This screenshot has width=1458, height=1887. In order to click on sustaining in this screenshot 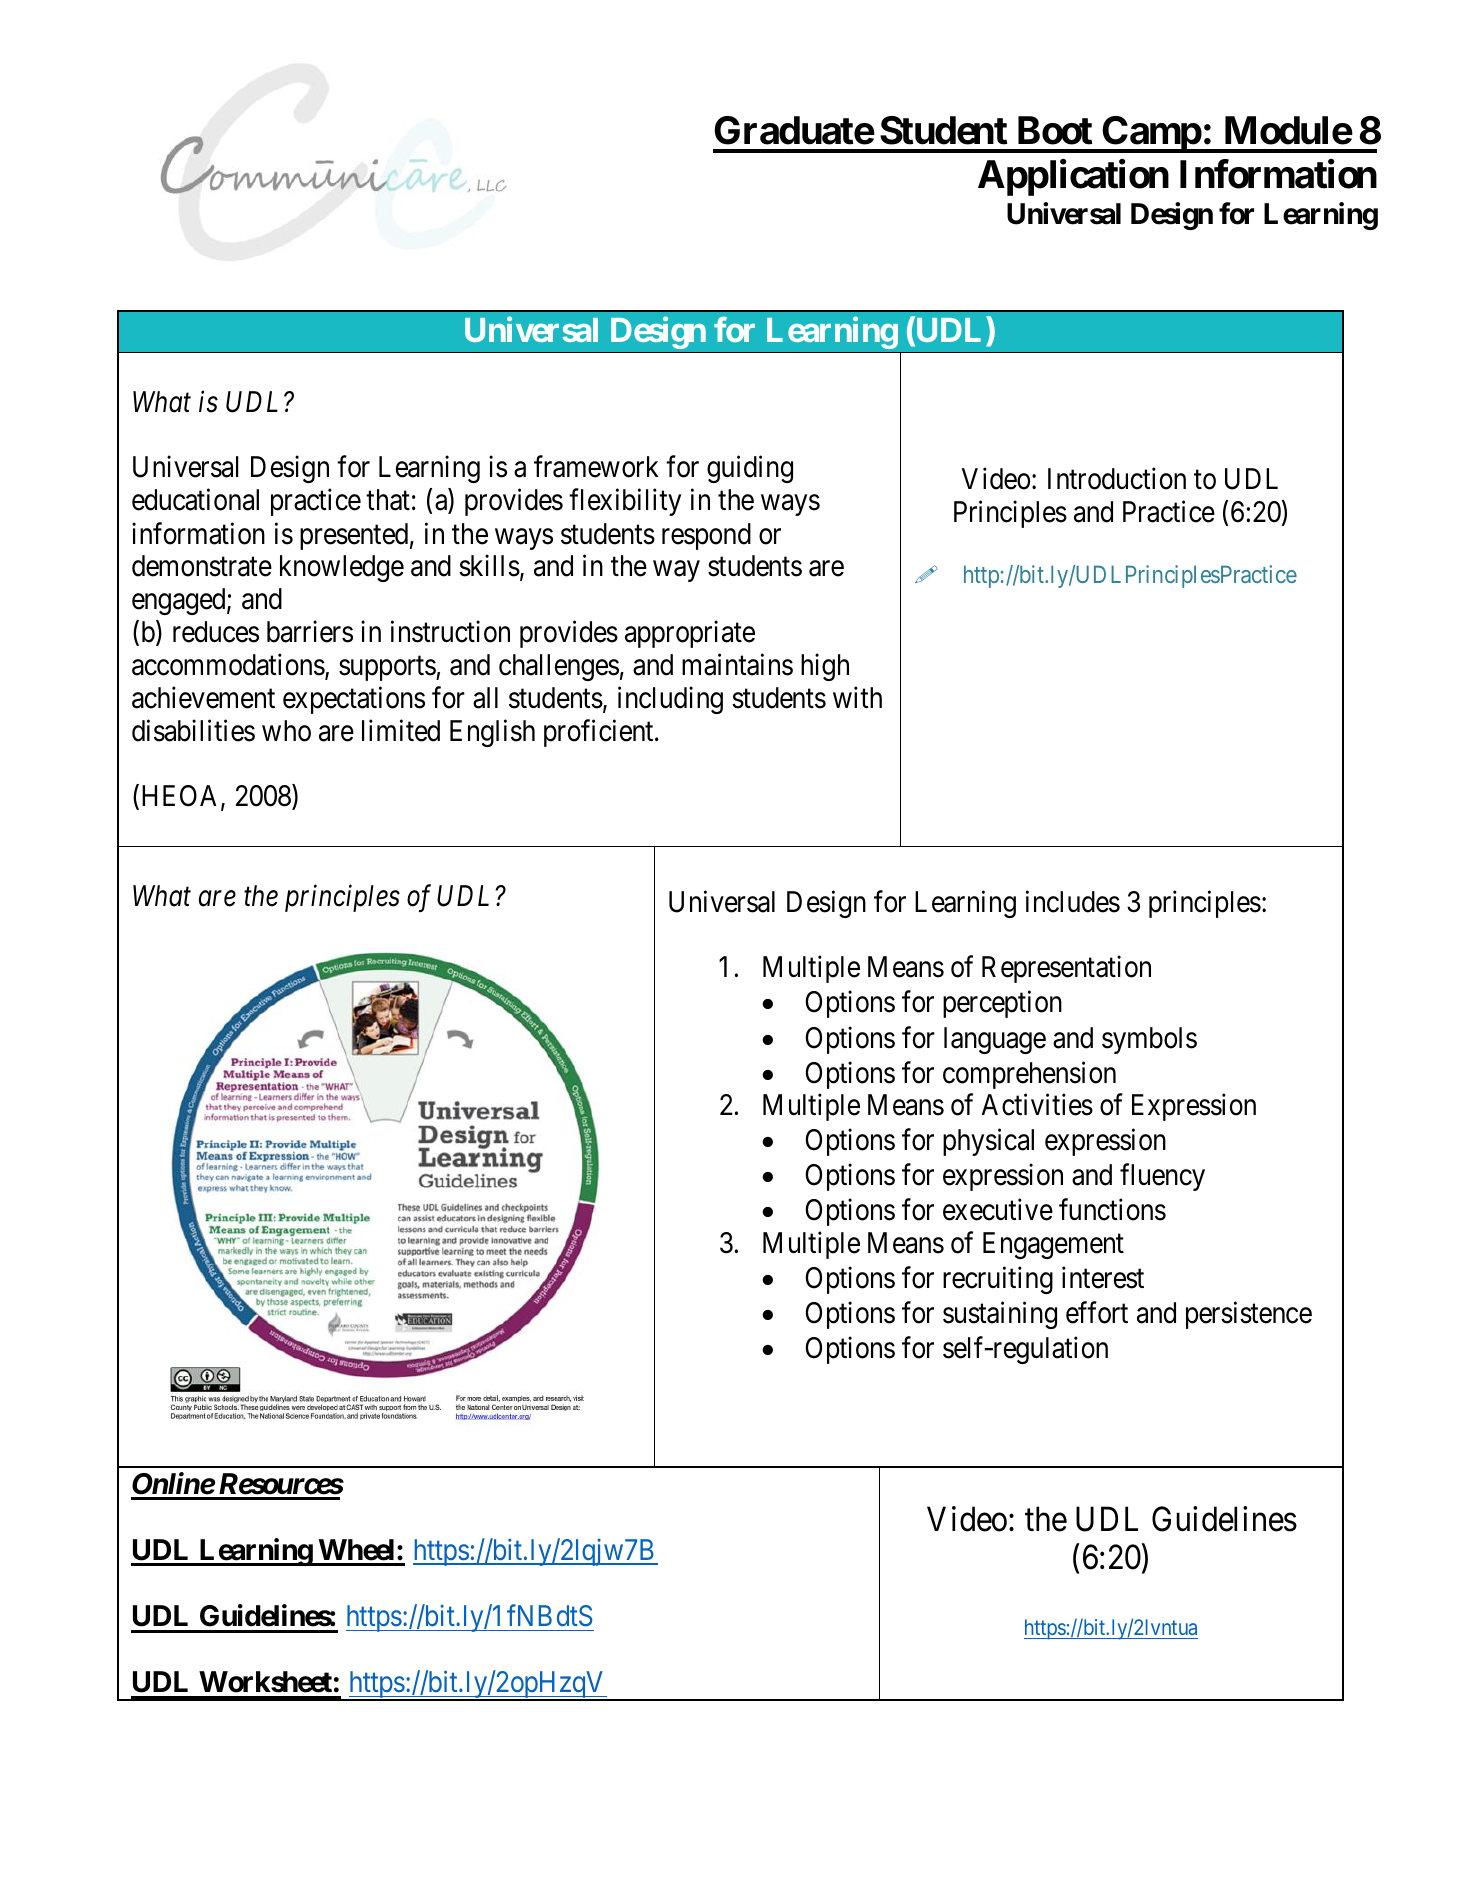, I will do `click(1000, 1315)`.
